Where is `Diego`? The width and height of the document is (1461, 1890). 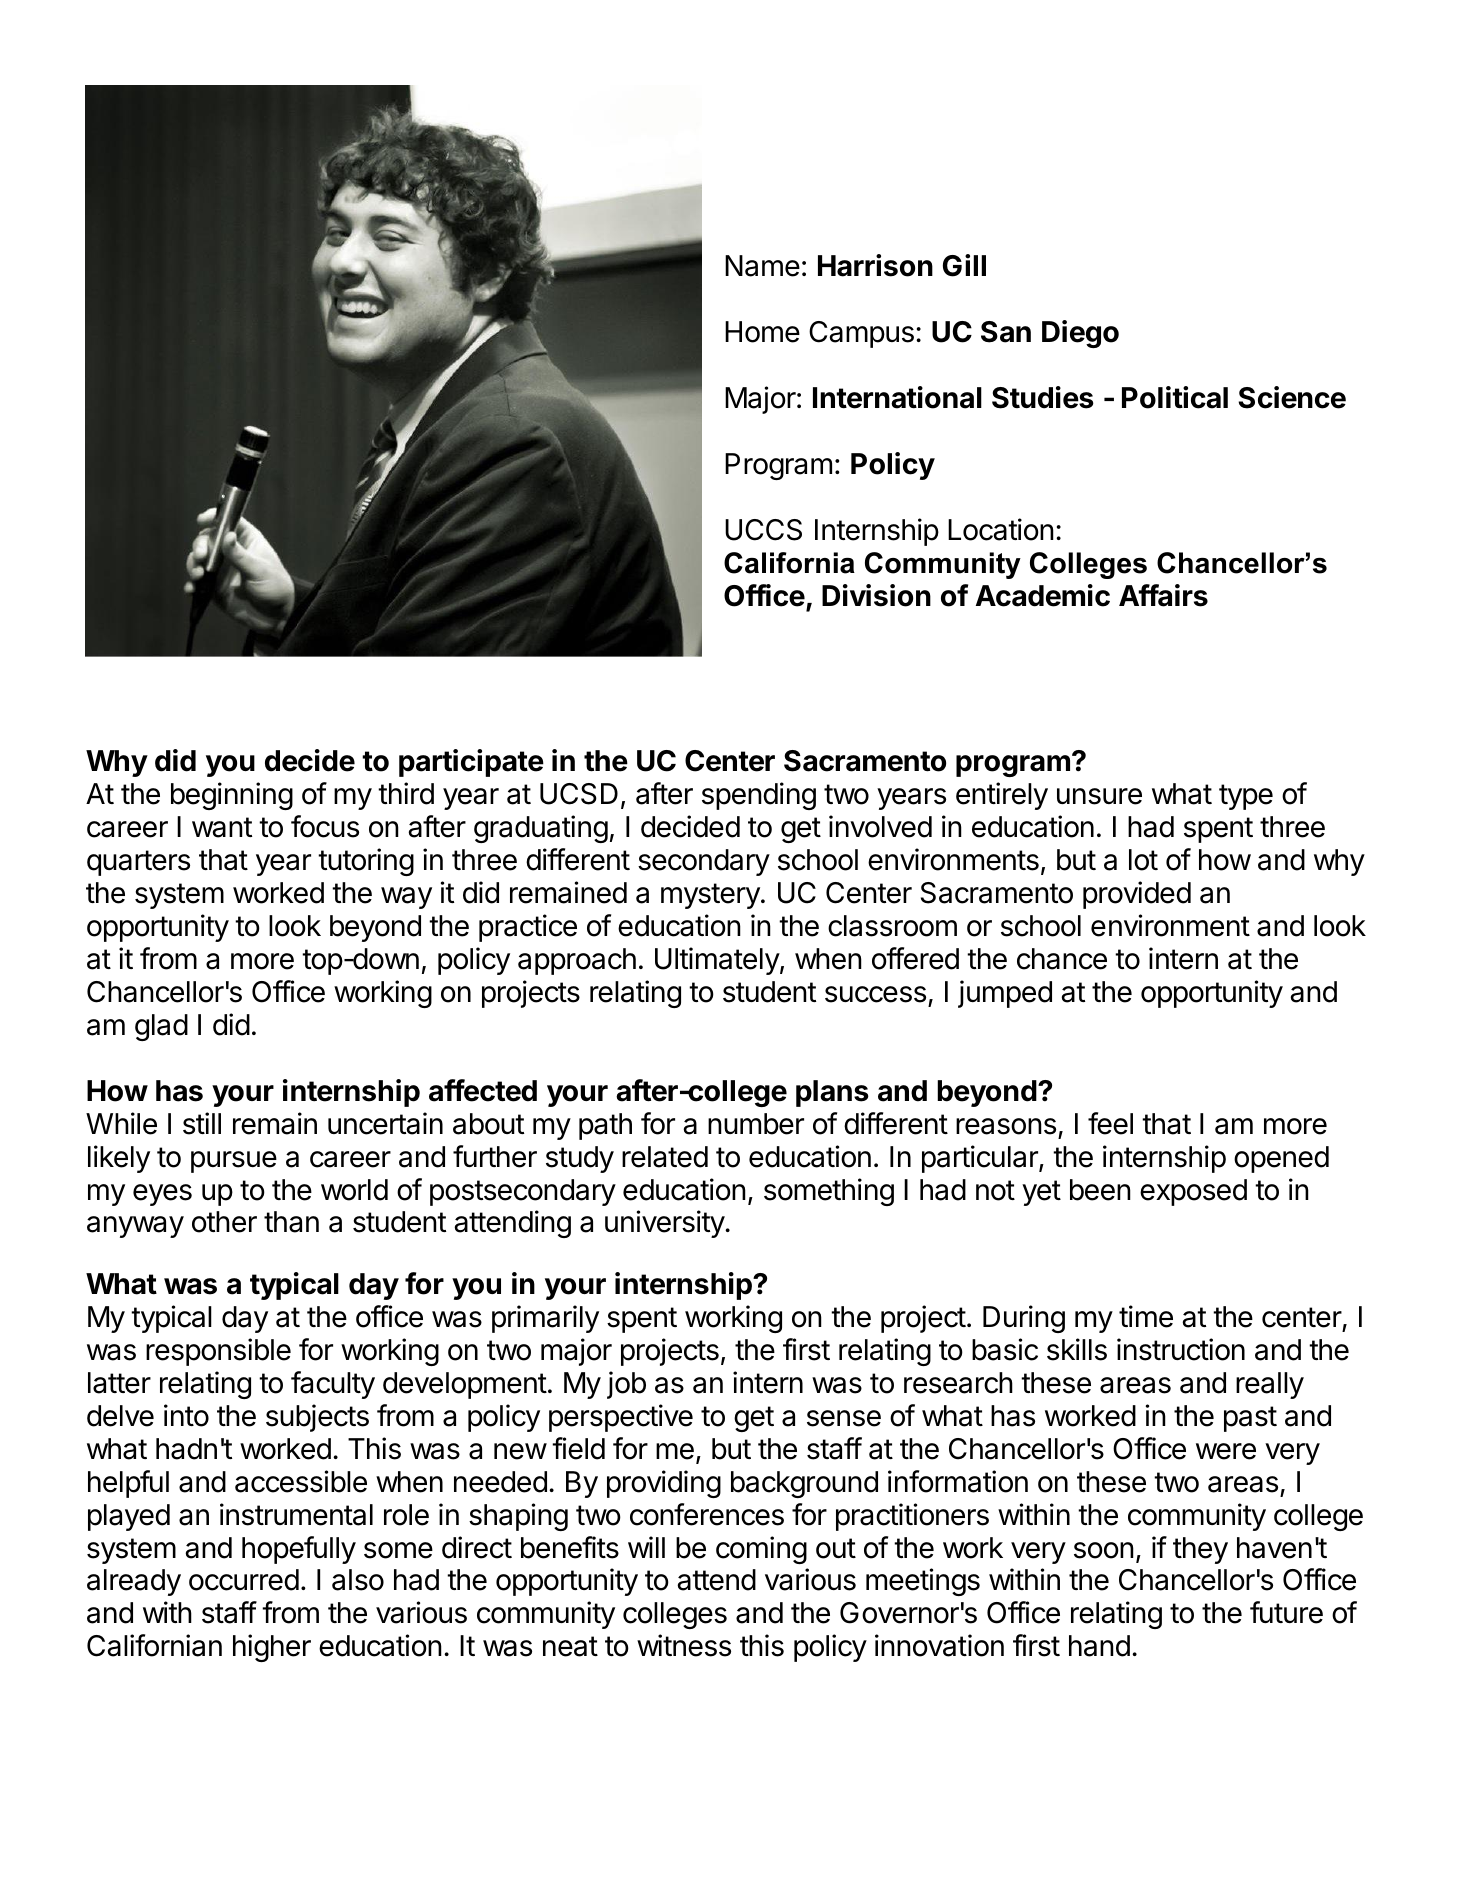
Diego is located at coordinates (1080, 334).
